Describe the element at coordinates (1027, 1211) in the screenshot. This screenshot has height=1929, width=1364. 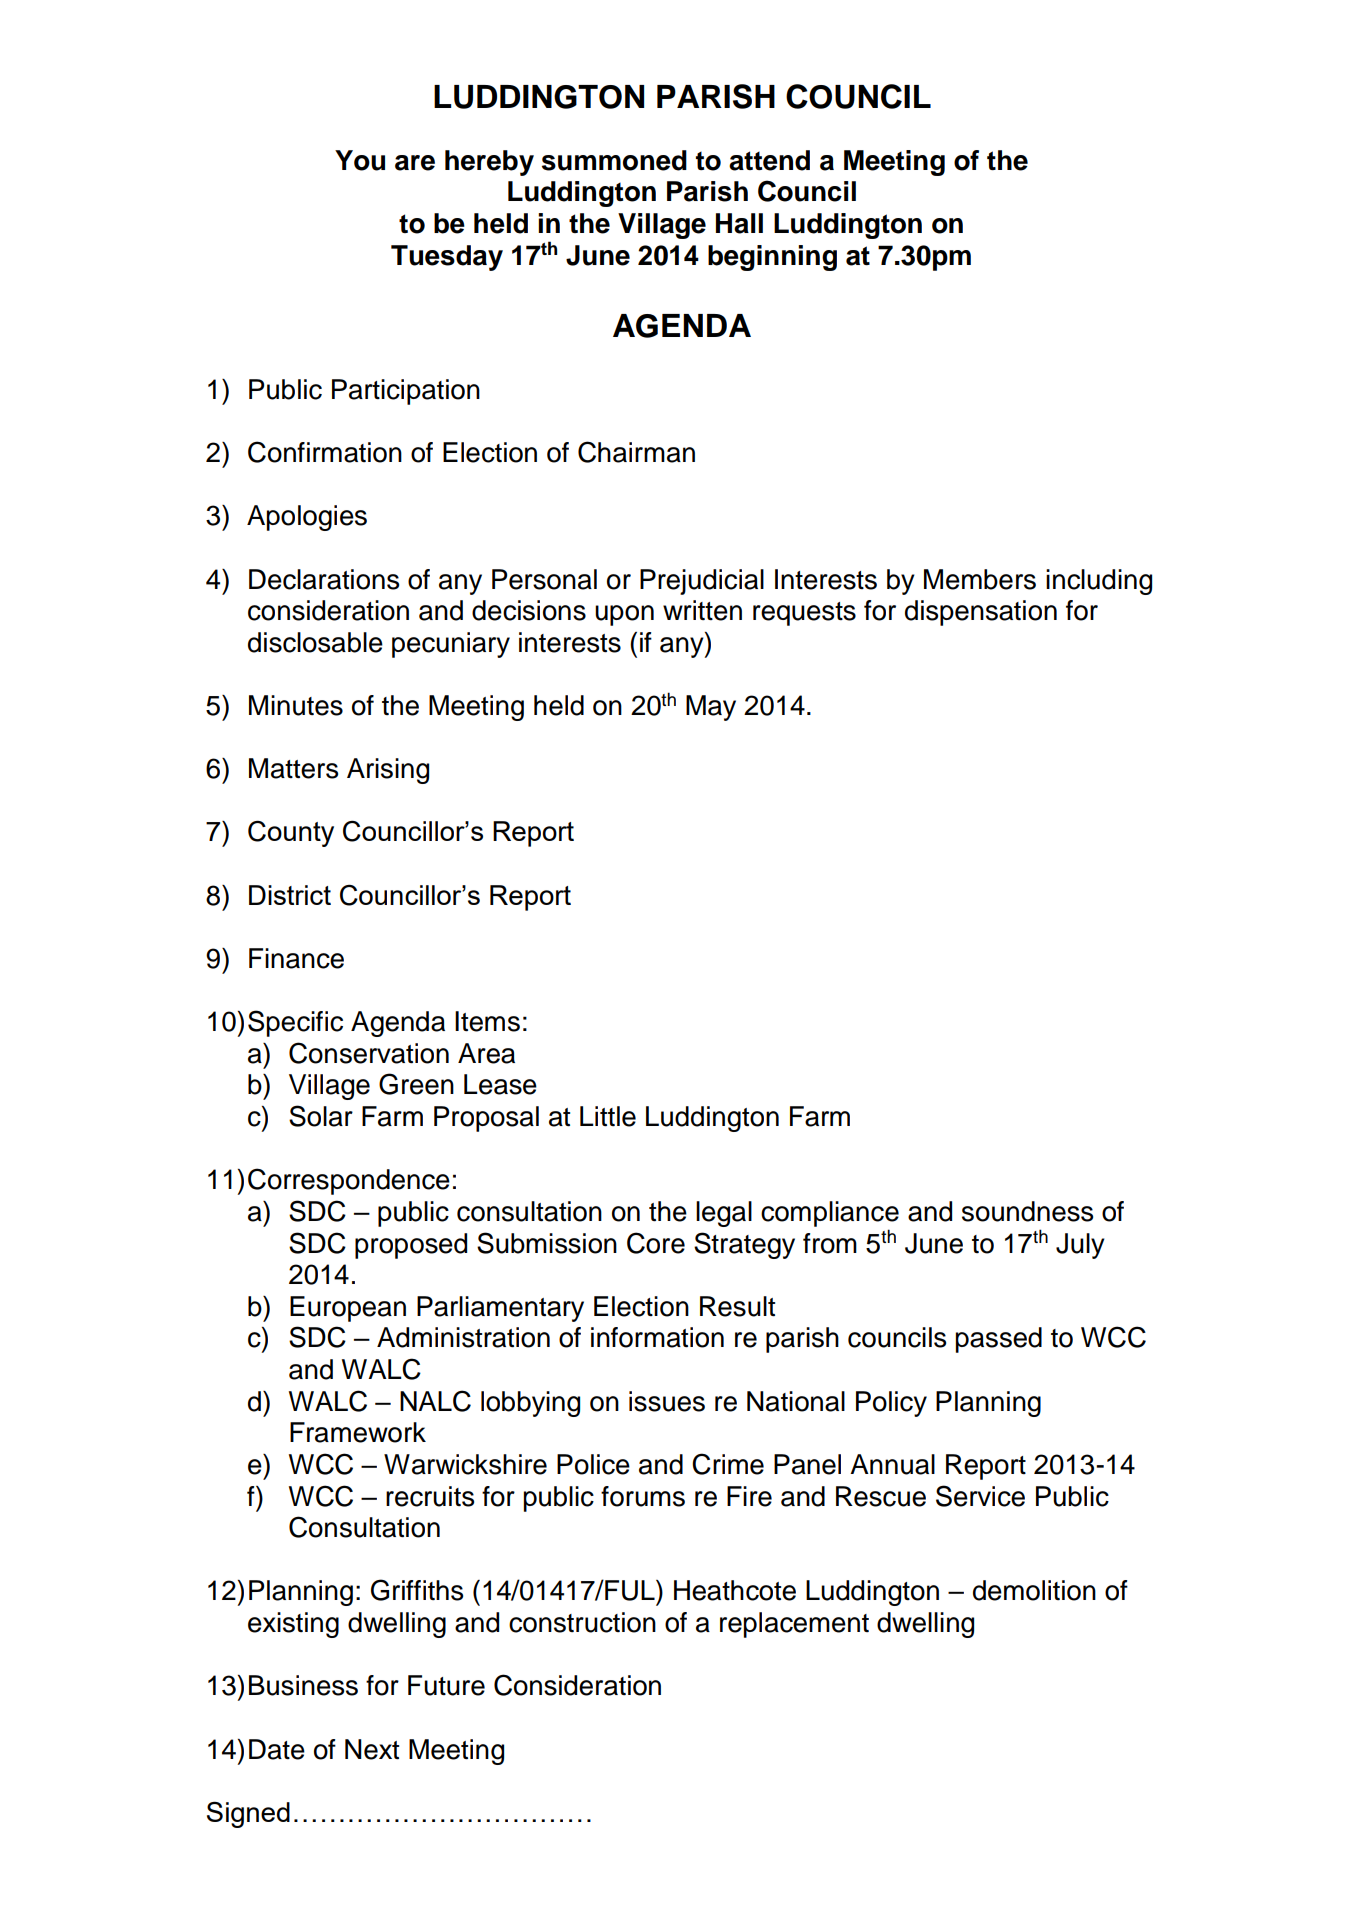
I see `soundness` at that location.
